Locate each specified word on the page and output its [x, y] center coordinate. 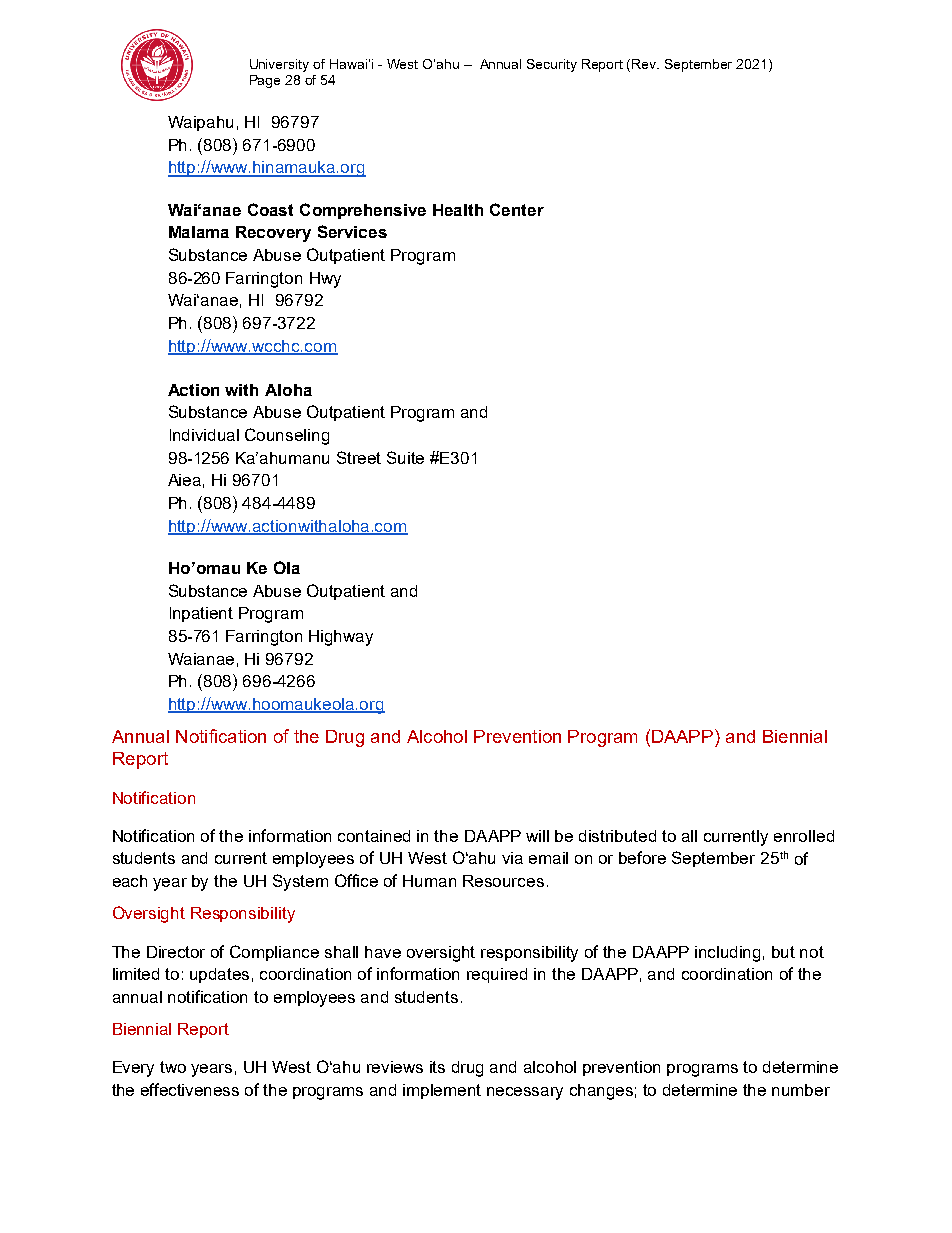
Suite [405, 457]
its [437, 1067]
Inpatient [201, 614]
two [173, 1067]
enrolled [804, 836]
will [537, 836]
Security [552, 65]
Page [265, 81]
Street [359, 457]
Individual [204, 435]
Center [517, 209]
